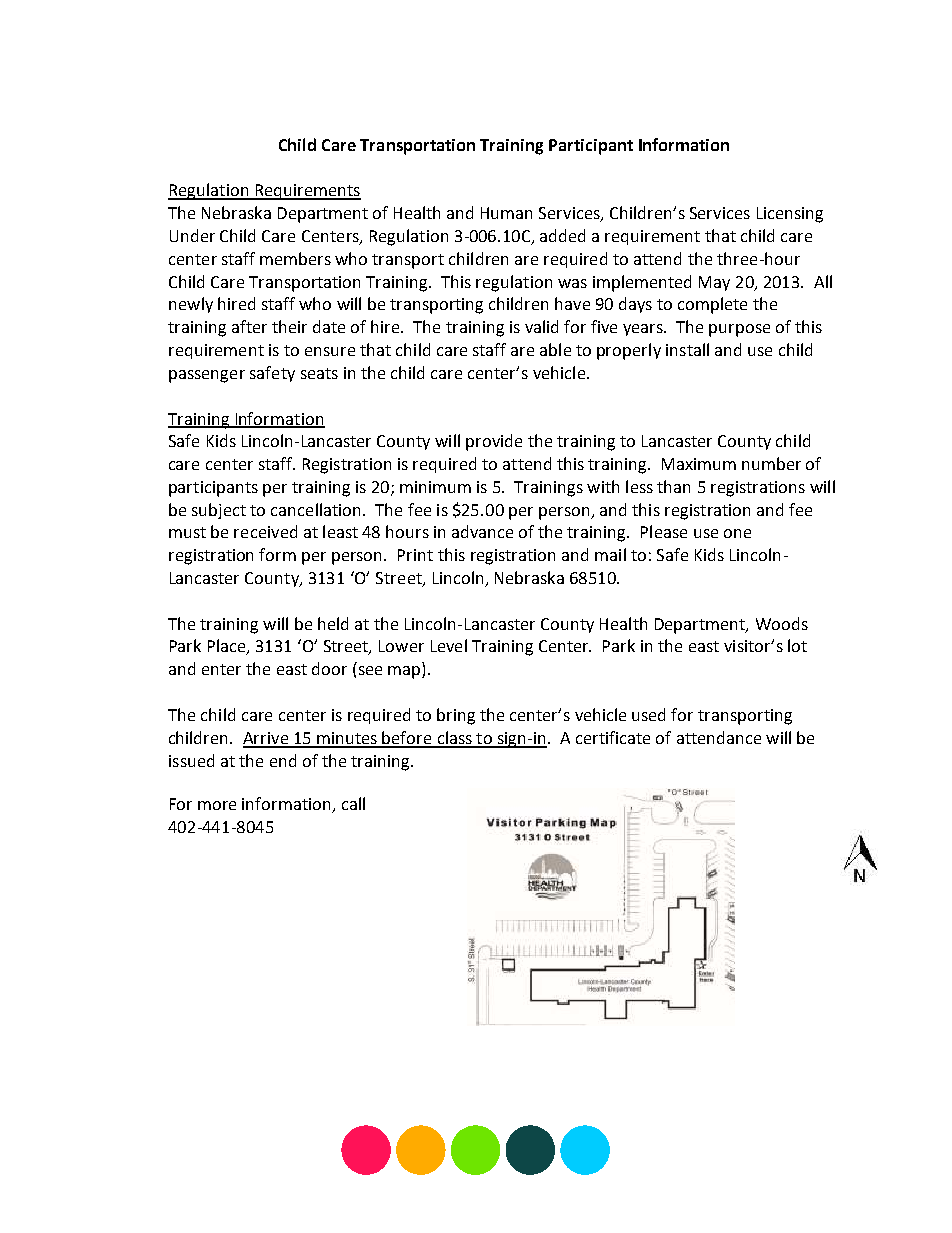 This page has width=952, height=1233. Describe the element at coordinates (217, 805) in the page. I see `more` at that location.
